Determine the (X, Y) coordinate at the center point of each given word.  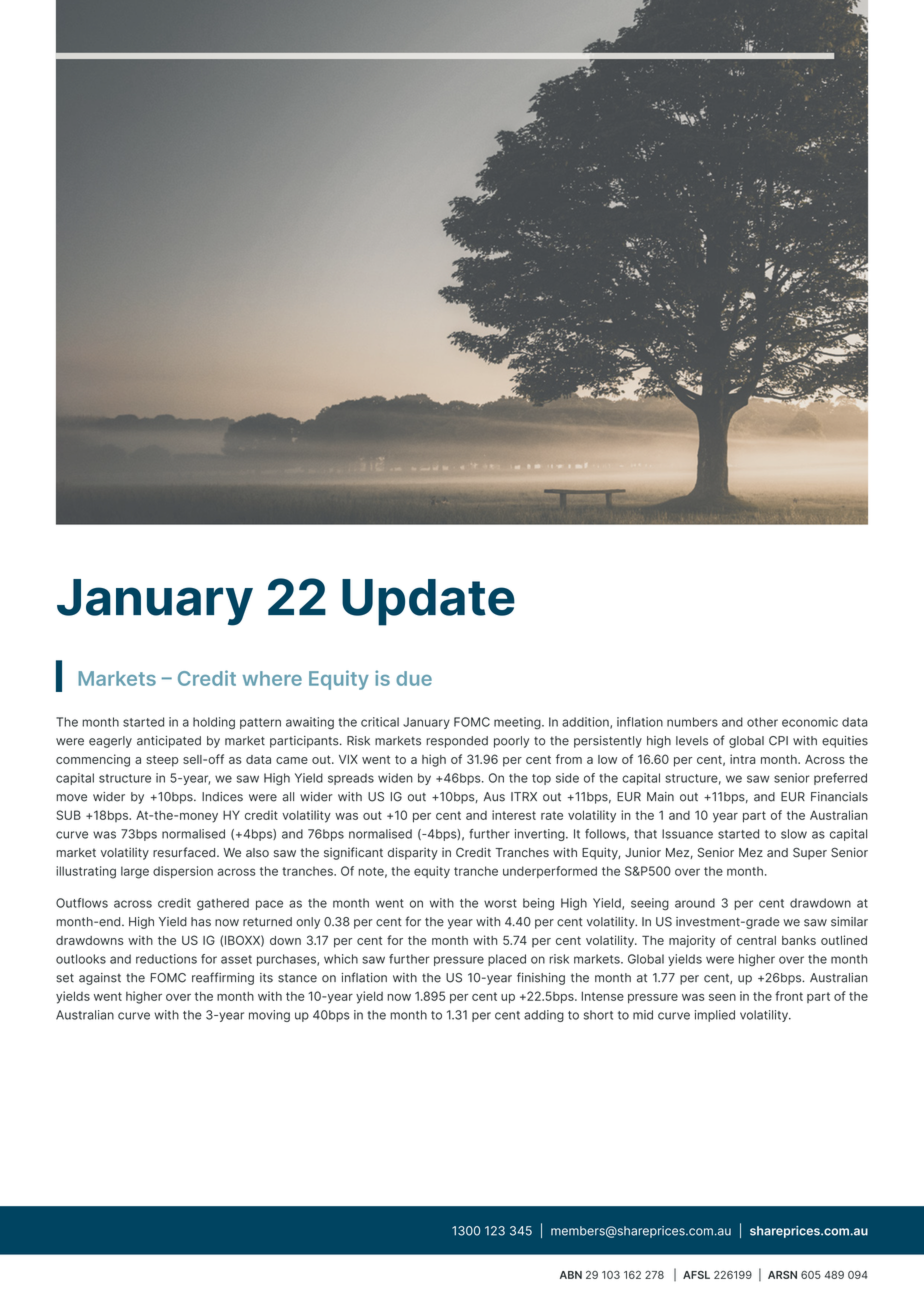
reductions (166, 959)
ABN (571, 1275)
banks (799, 940)
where (272, 678)
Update (428, 602)
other (762, 722)
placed (507, 960)
